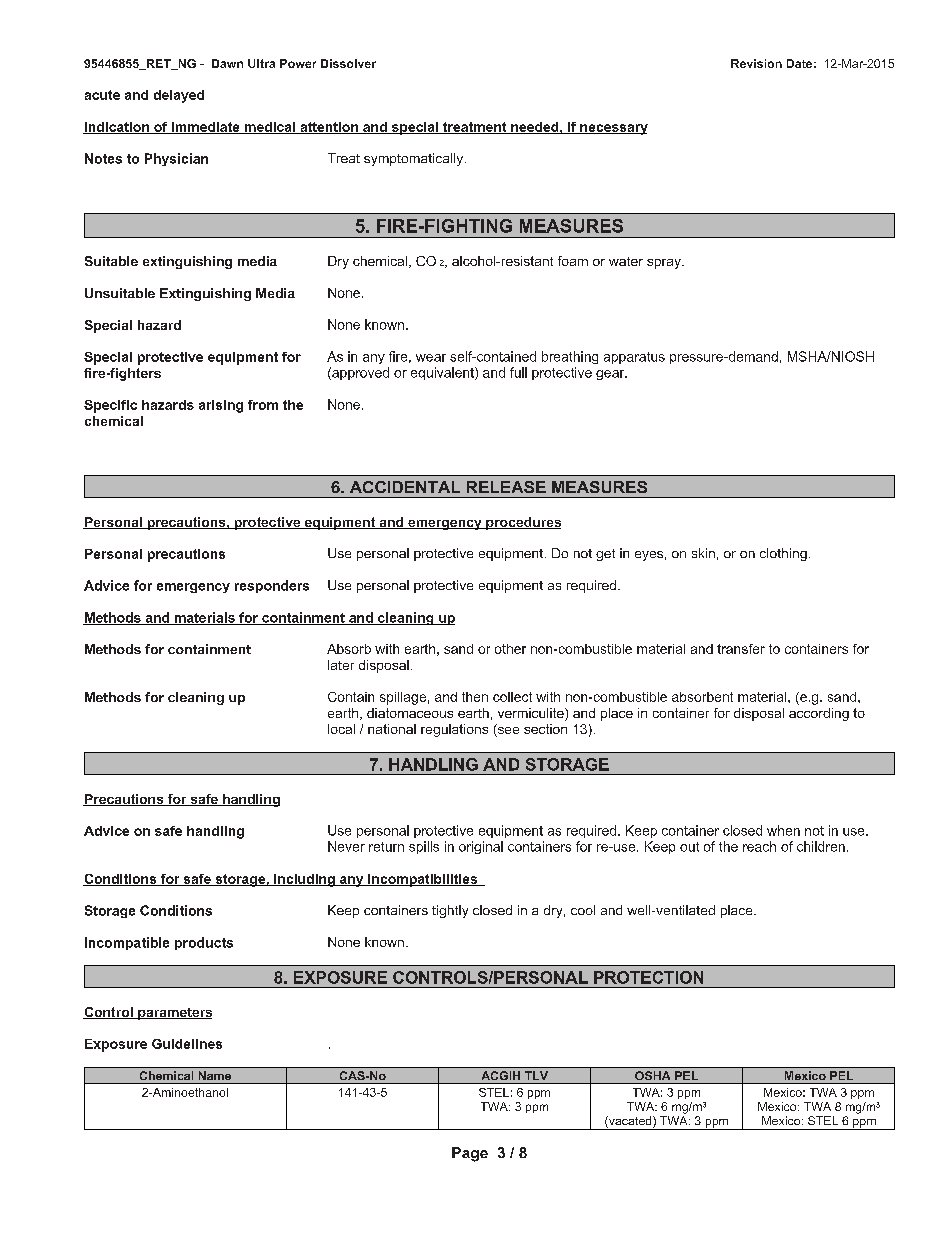 The image size is (952, 1233). I want to click on responders, so click(272, 586).
